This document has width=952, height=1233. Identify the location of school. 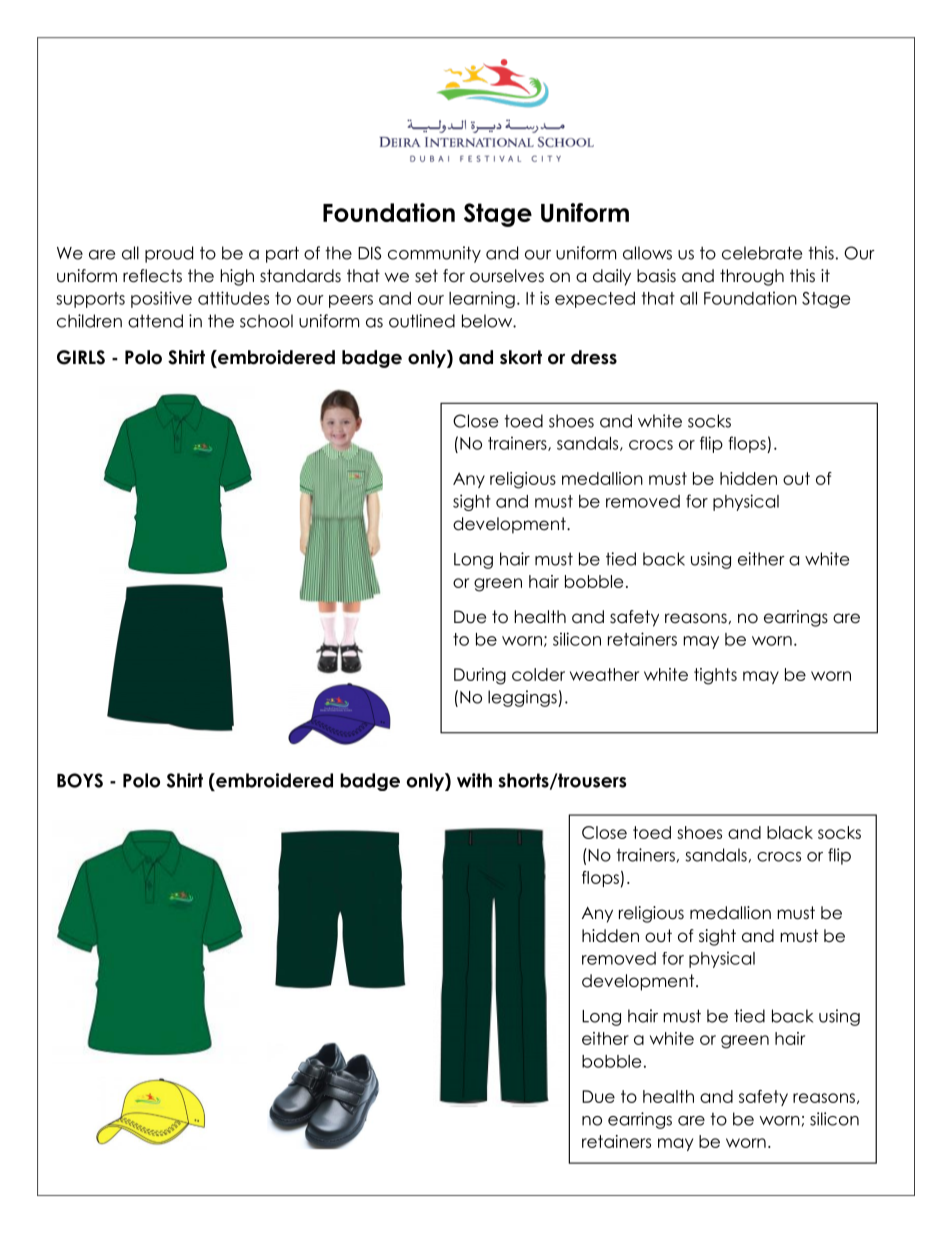
(266, 321).
